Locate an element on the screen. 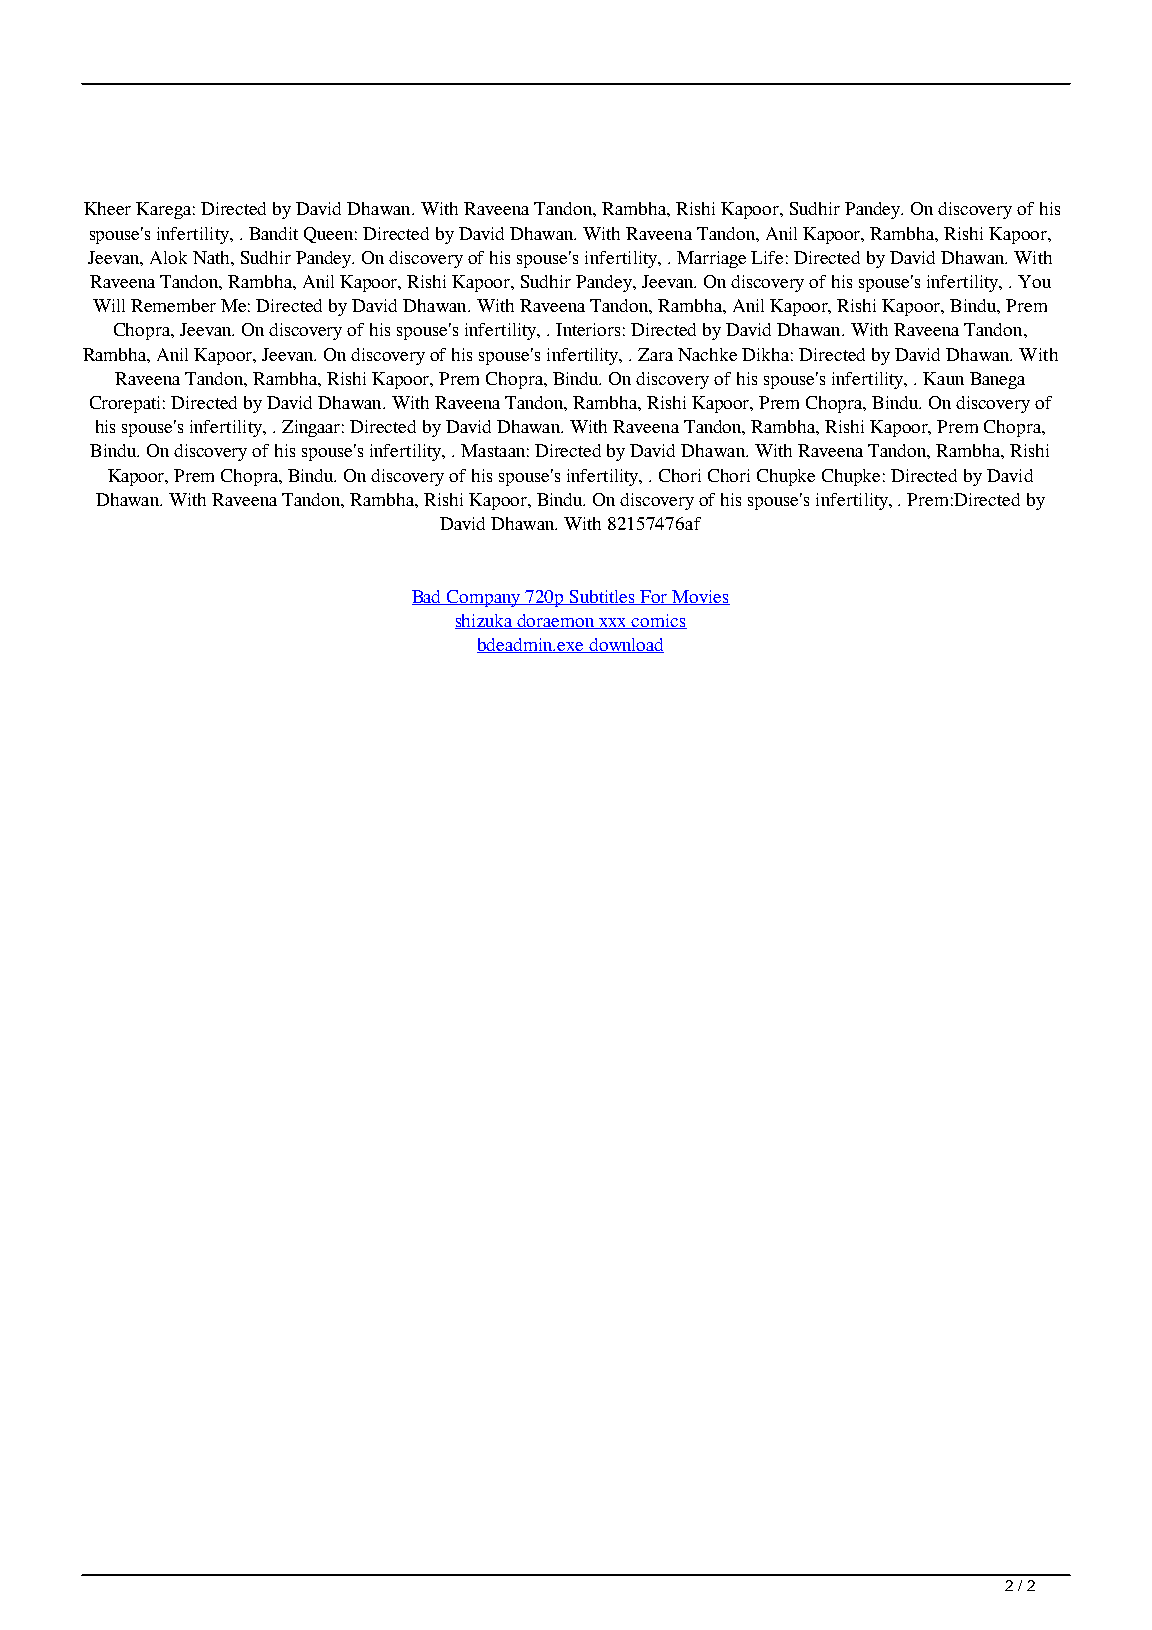 This screenshot has width=1152, height=1630. Nath is located at coordinates (212, 257).
